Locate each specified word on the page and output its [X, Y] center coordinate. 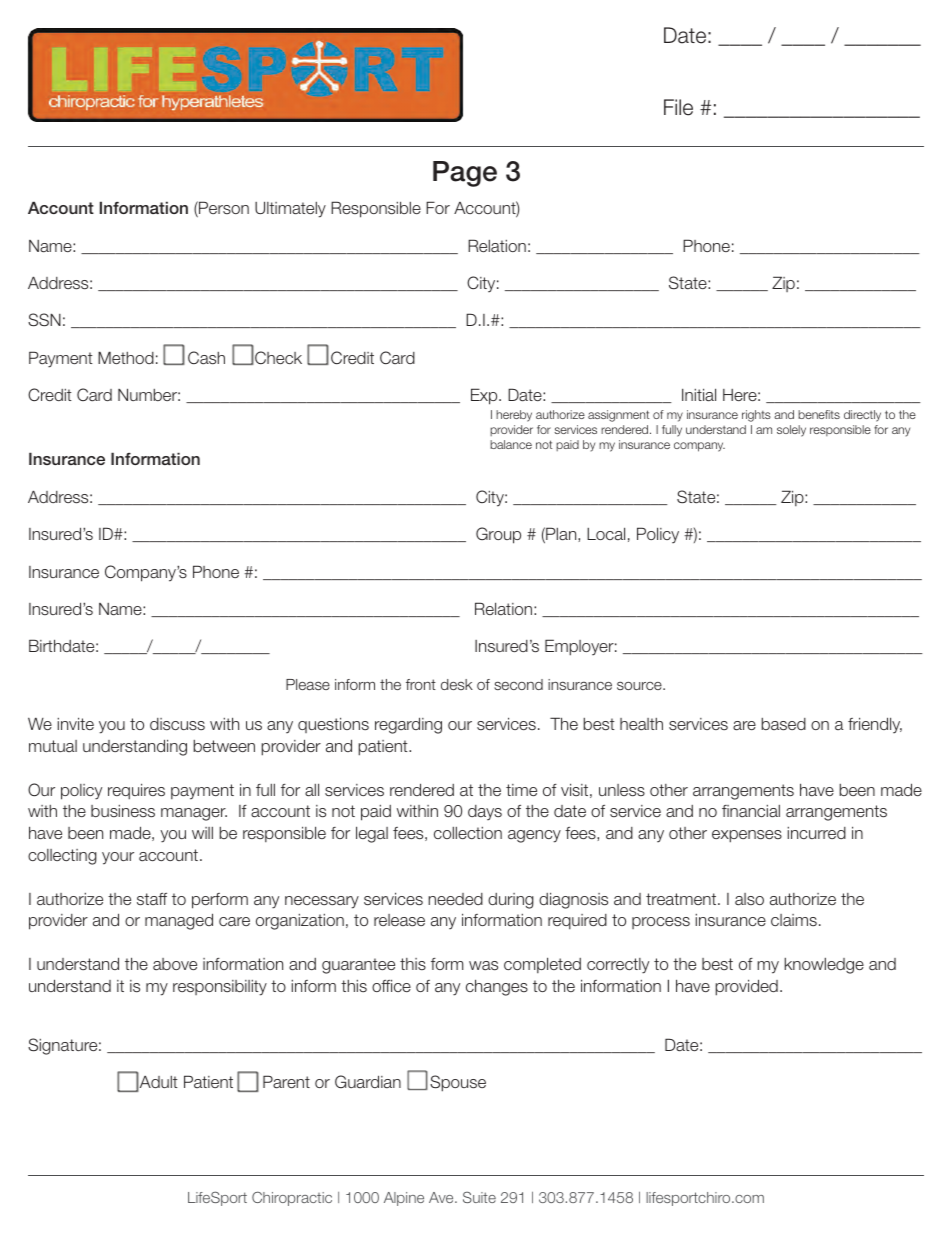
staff [152, 899]
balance [511, 444]
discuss [177, 724]
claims [794, 920]
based [783, 724]
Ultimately [290, 209]
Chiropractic [292, 1198]
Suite [479, 1197]
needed [455, 899]
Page [465, 174]
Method [126, 357]
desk [457, 684]
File [678, 107]
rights [756, 416]
